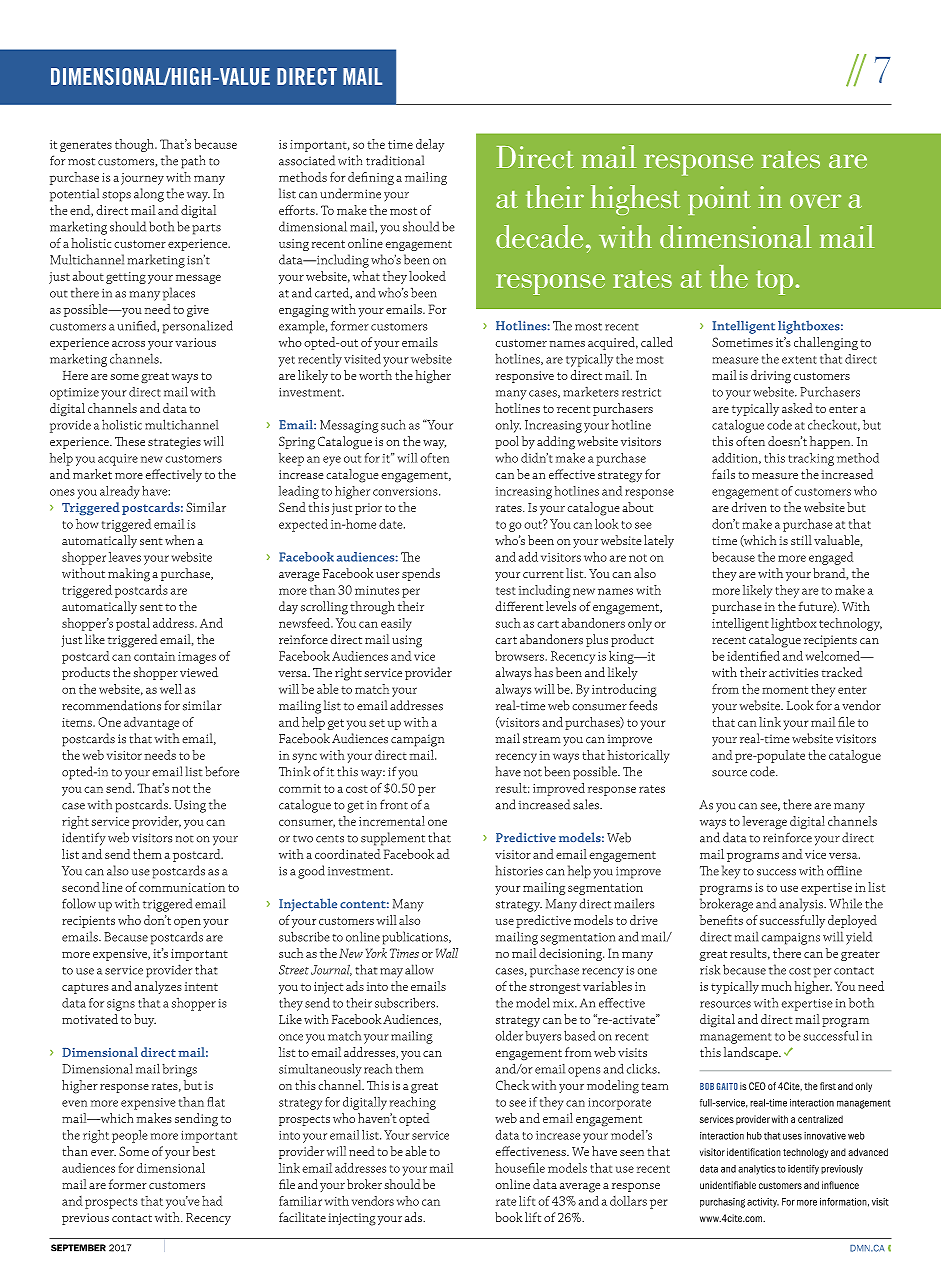 Image resolution: width=941 pixels, height=1288 pixels. What do you see at coordinates (142, 179) in the screenshot?
I see `journey` at bounding box center [142, 179].
